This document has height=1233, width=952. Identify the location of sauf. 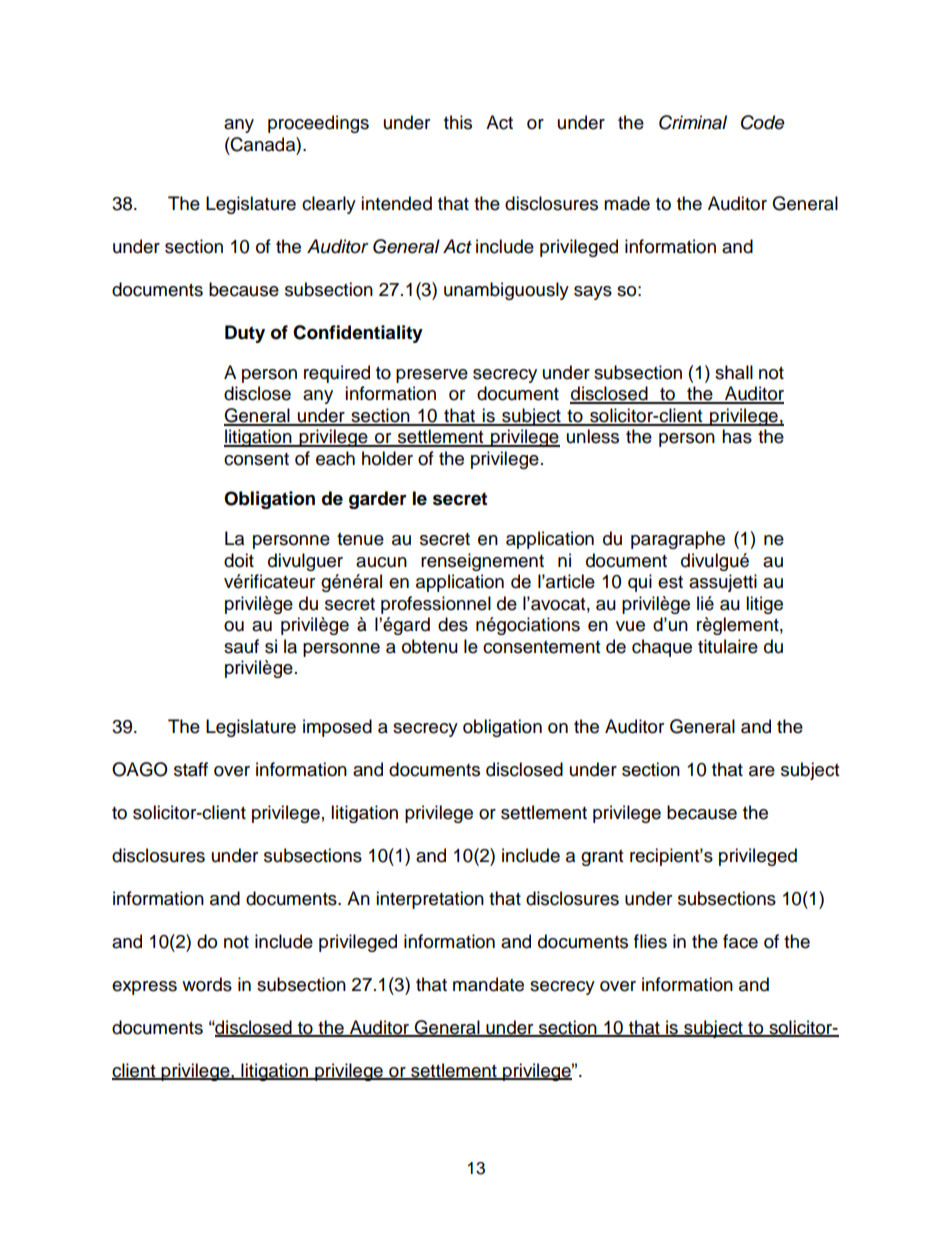
(241, 646).
